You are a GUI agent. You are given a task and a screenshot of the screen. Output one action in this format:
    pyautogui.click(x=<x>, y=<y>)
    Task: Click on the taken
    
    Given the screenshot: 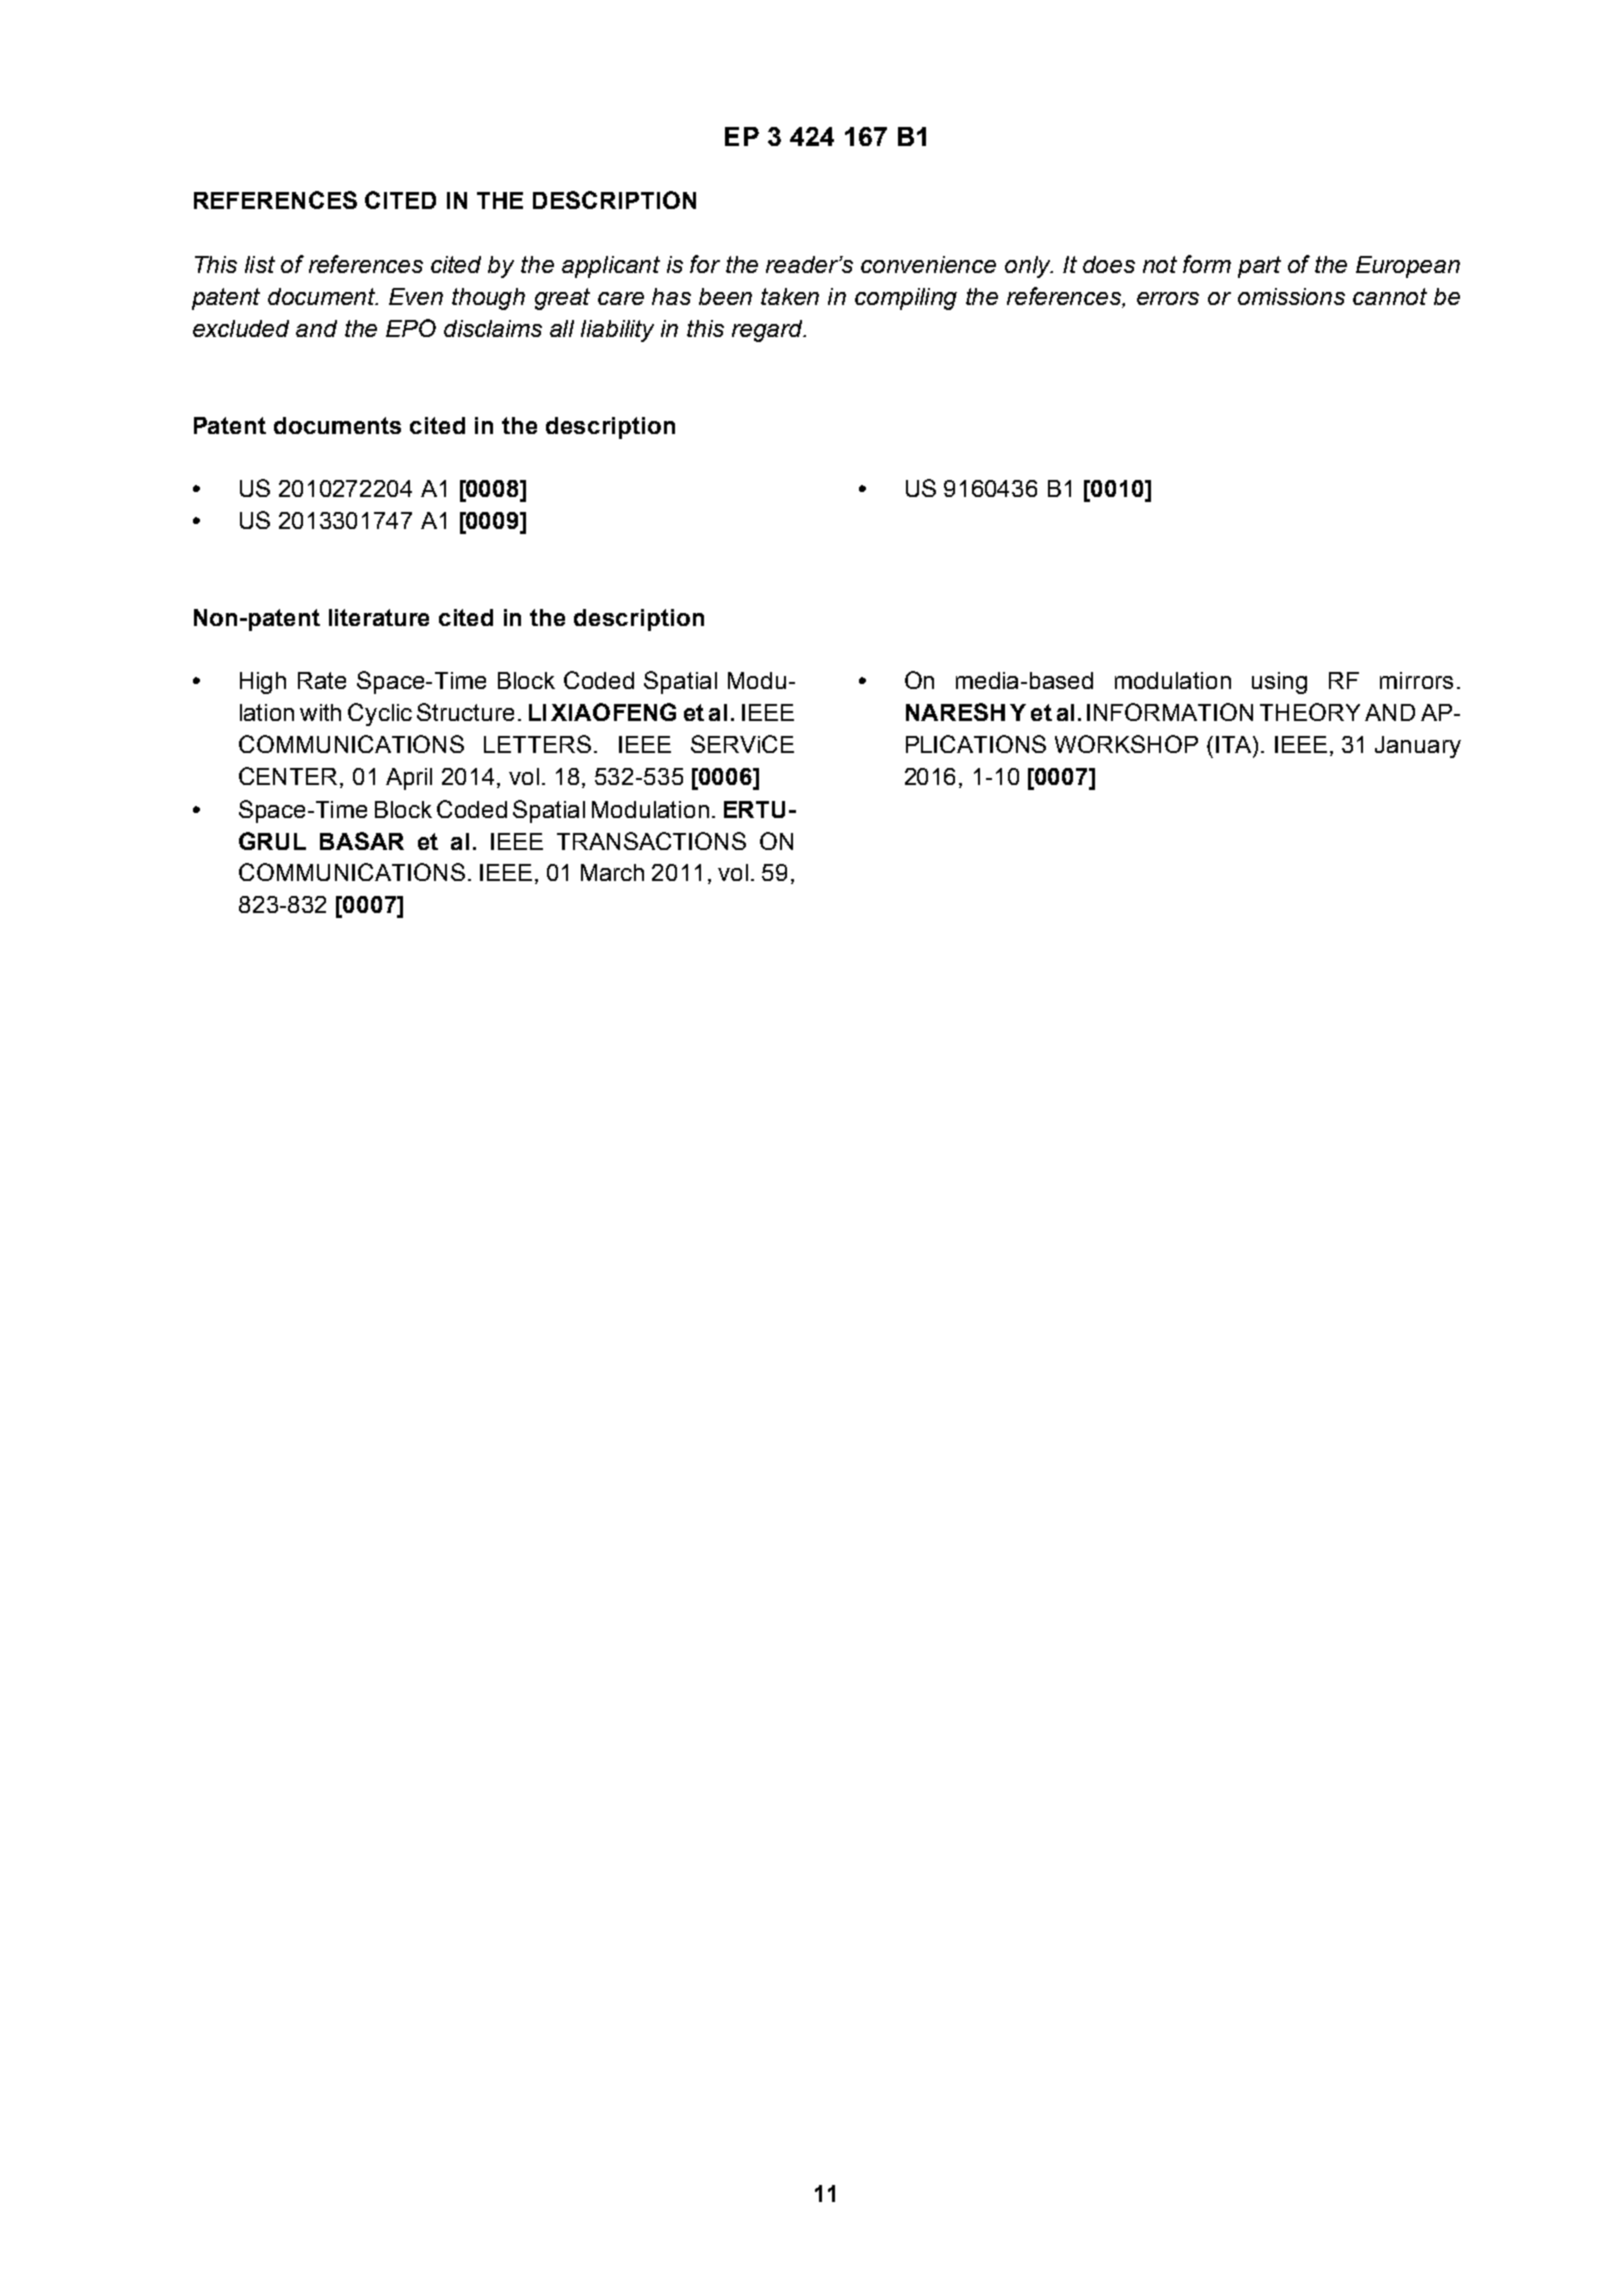 What is the action you would take?
    pyautogui.click(x=790, y=296)
